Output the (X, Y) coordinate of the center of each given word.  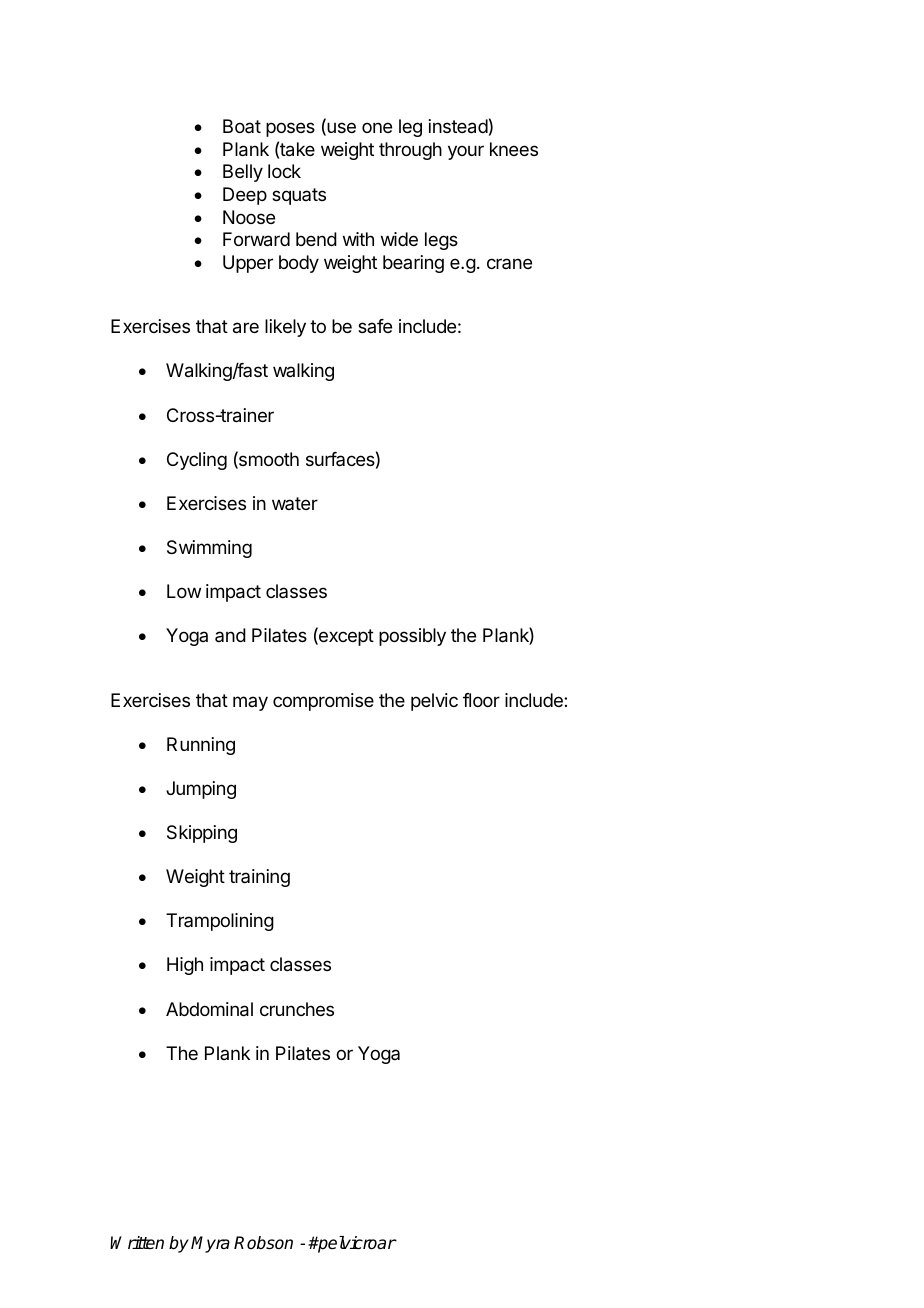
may (250, 703)
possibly (412, 637)
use (340, 129)
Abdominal (209, 1009)
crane (509, 263)
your (466, 152)
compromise (323, 702)
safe (375, 326)
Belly (243, 173)
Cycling (197, 461)
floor (481, 700)
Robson (263, 1243)
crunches (297, 1009)
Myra (210, 1244)
